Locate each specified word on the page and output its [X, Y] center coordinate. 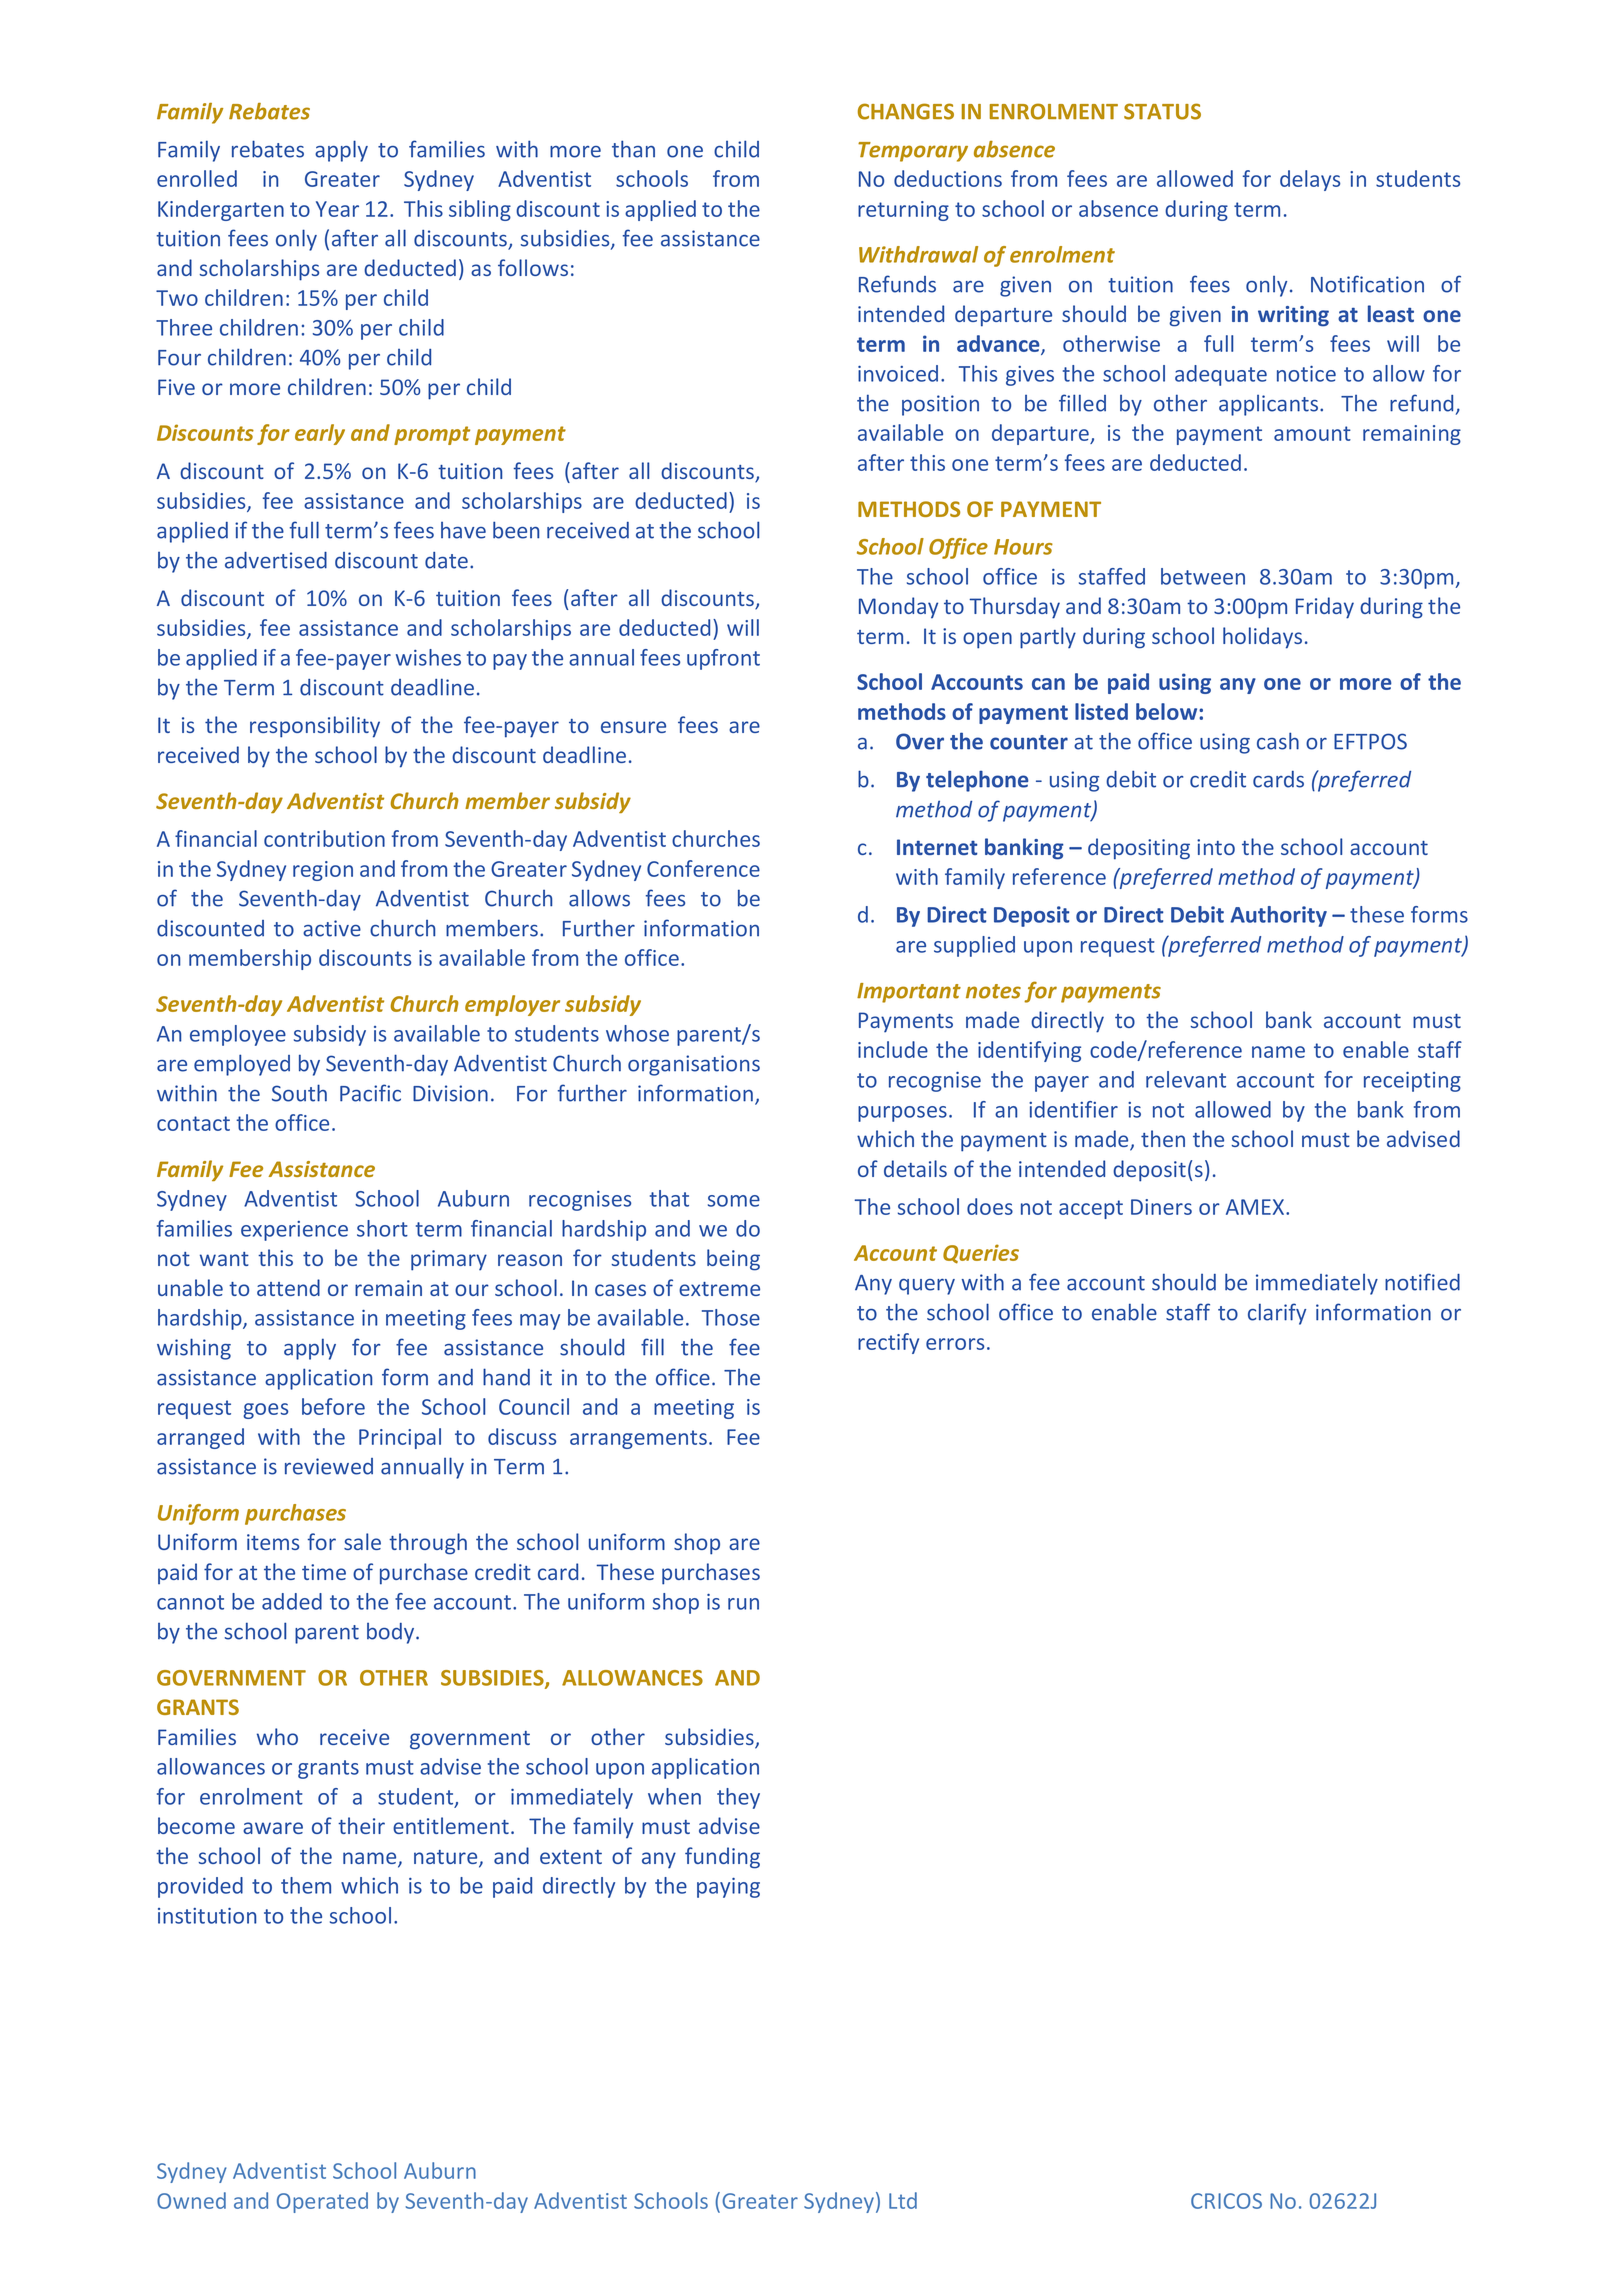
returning [903, 211]
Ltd [903, 2200]
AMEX [1256, 1207]
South [299, 1093]
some [734, 1201]
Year [337, 209]
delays [1310, 180]
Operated [322, 2202]
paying [728, 1888]
